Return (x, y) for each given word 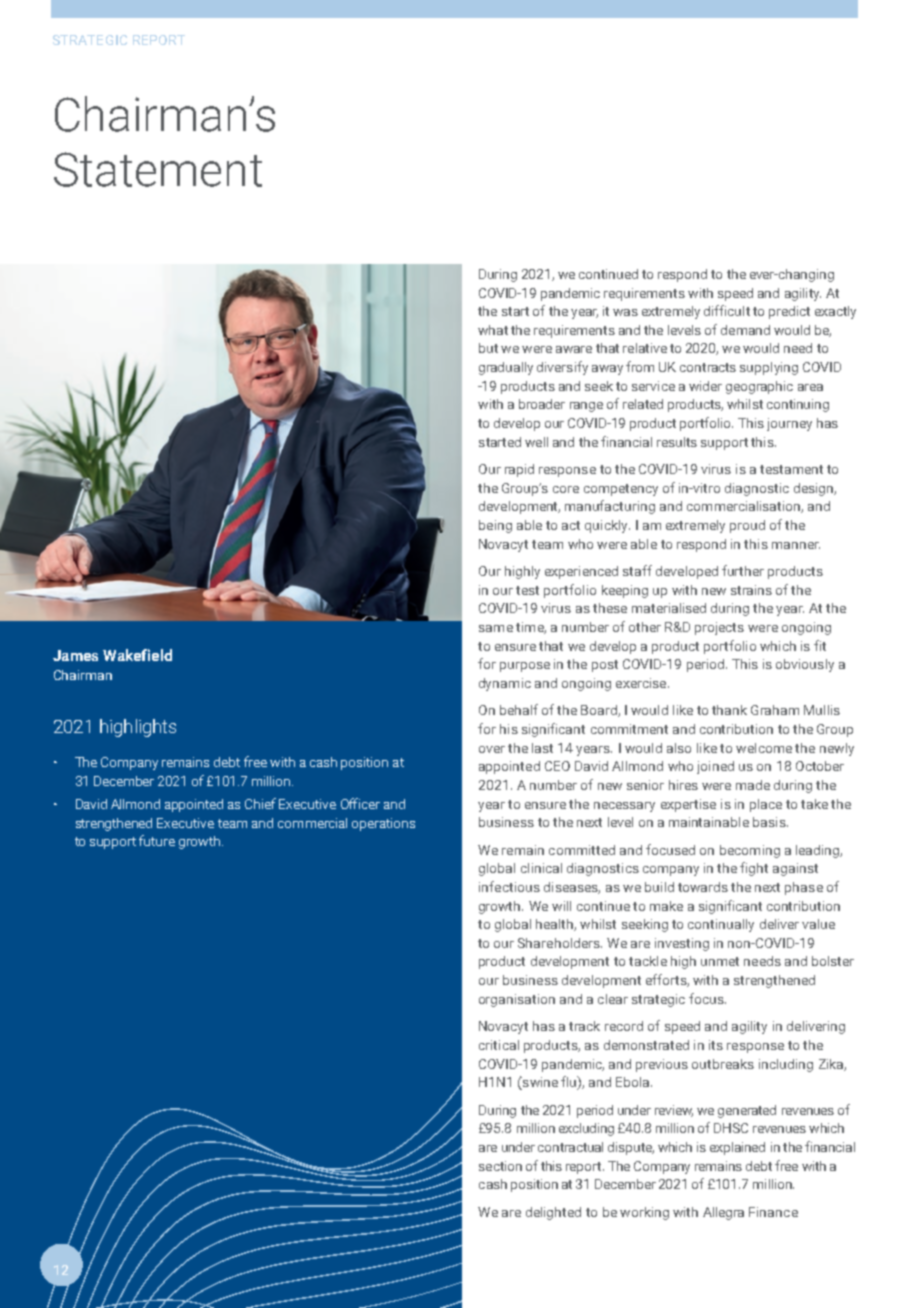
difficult (727, 310)
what (493, 330)
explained (737, 1148)
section (500, 1166)
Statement (158, 169)
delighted (553, 1213)
